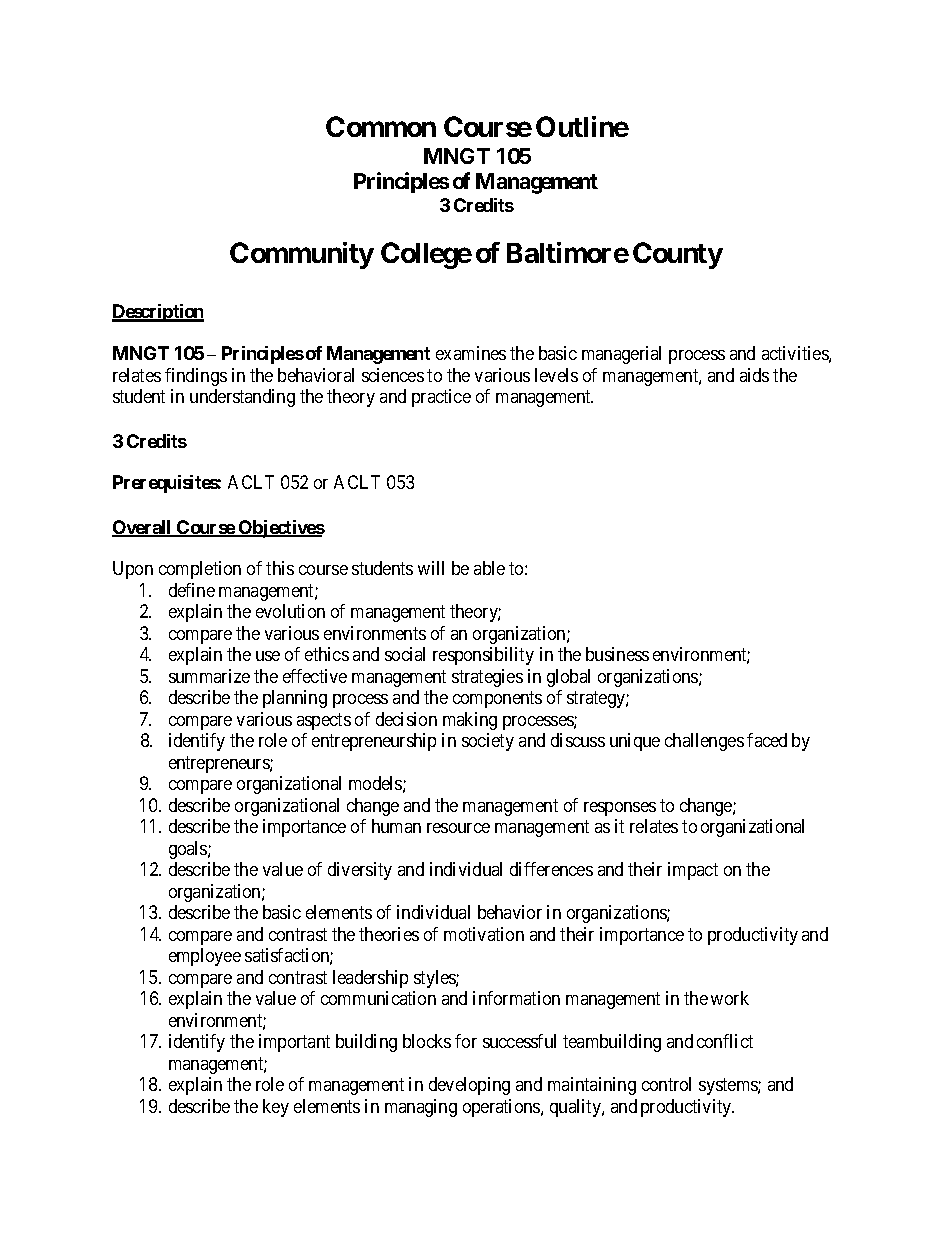 This page has width=952, height=1233. I want to click on impact, so click(693, 871).
